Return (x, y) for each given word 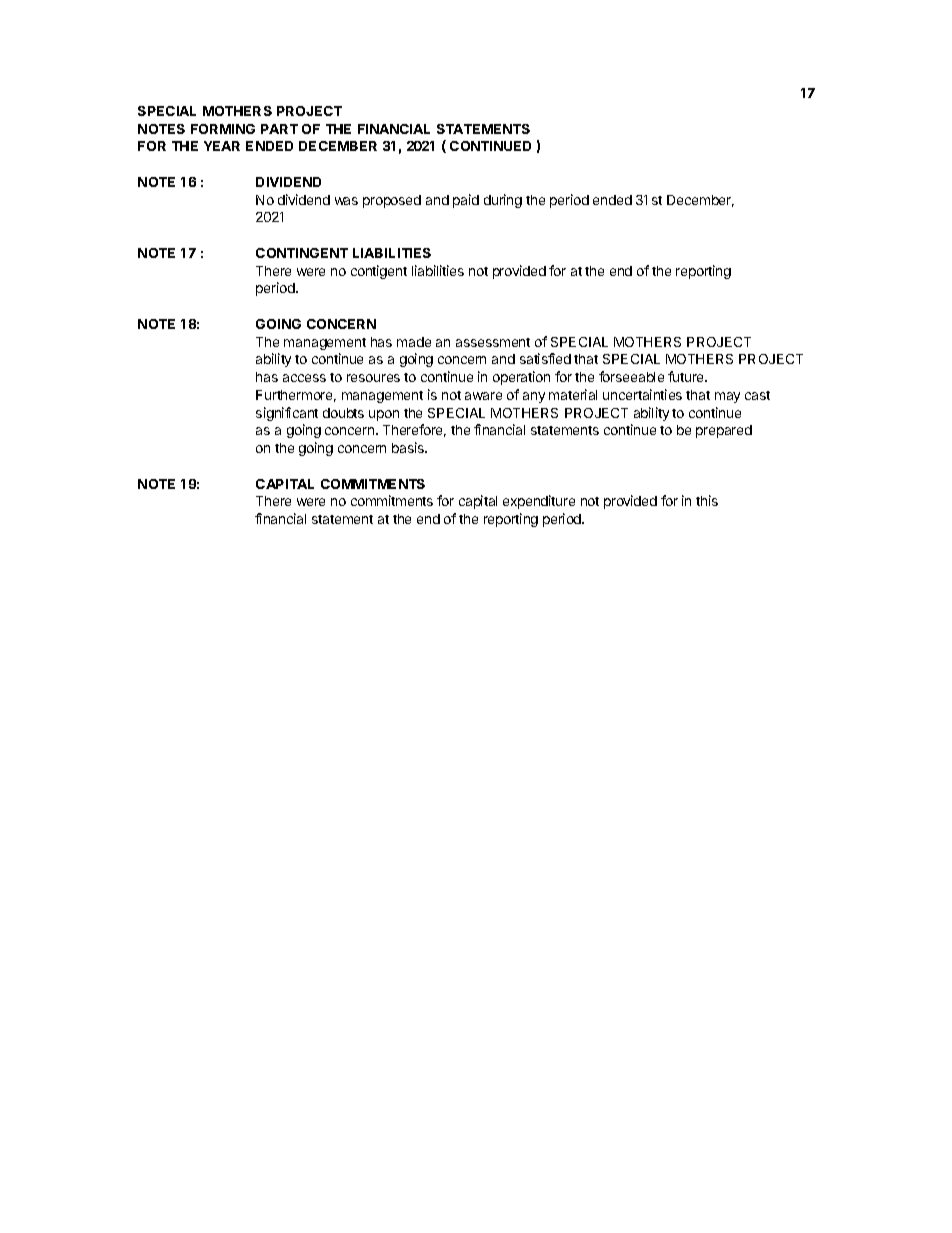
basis (409, 447)
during (503, 201)
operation (521, 378)
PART (279, 129)
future (687, 376)
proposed (392, 201)
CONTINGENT (302, 253)
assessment (493, 342)
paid (466, 201)
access (304, 378)
